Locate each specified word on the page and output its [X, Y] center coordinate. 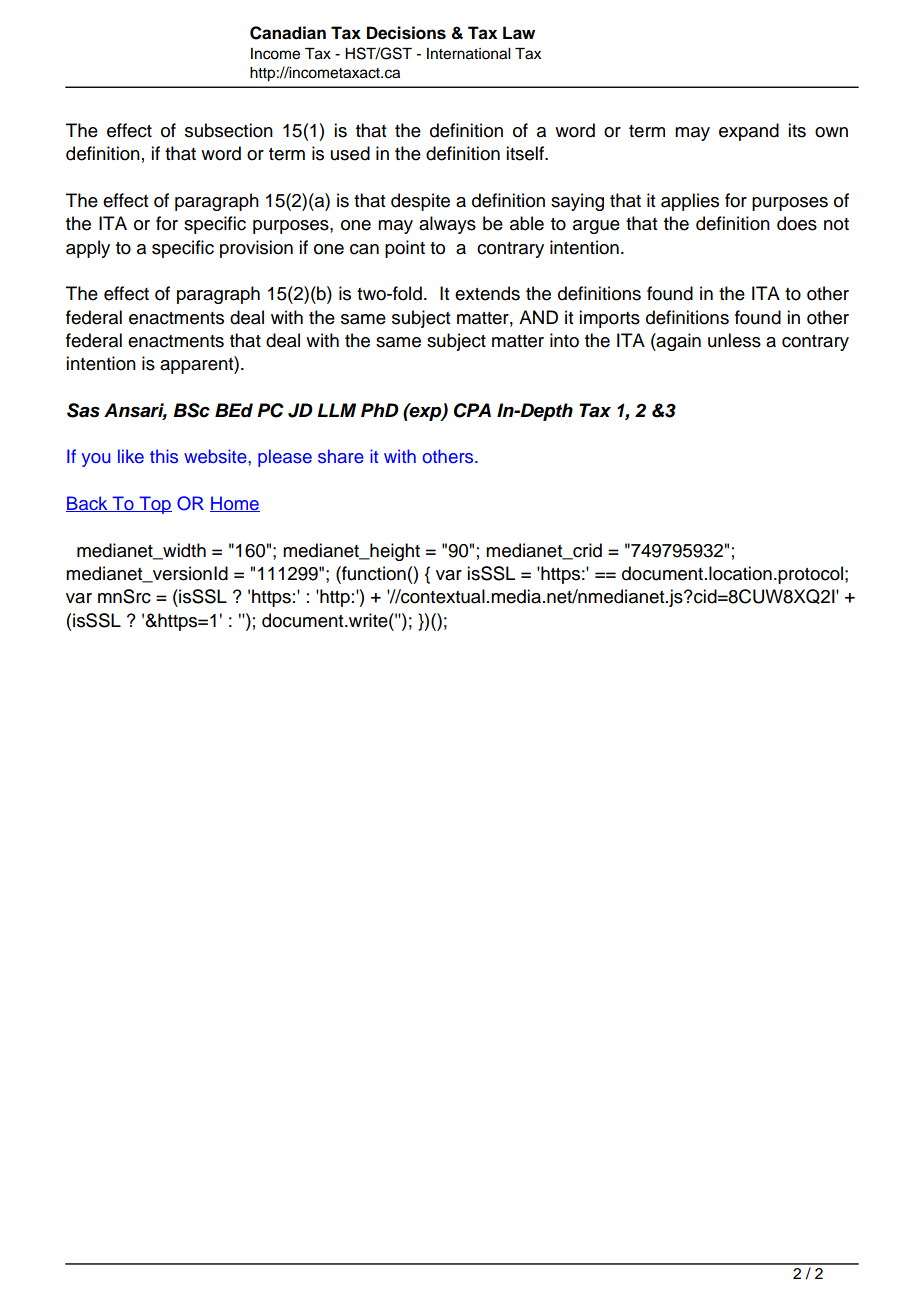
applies [690, 202]
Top [154, 505]
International [468, 54]
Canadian [288, 33]
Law [519, 33]
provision [256, 249]
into [564, 340]
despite [420, 202]
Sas [83, 410]
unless [734, 340]
